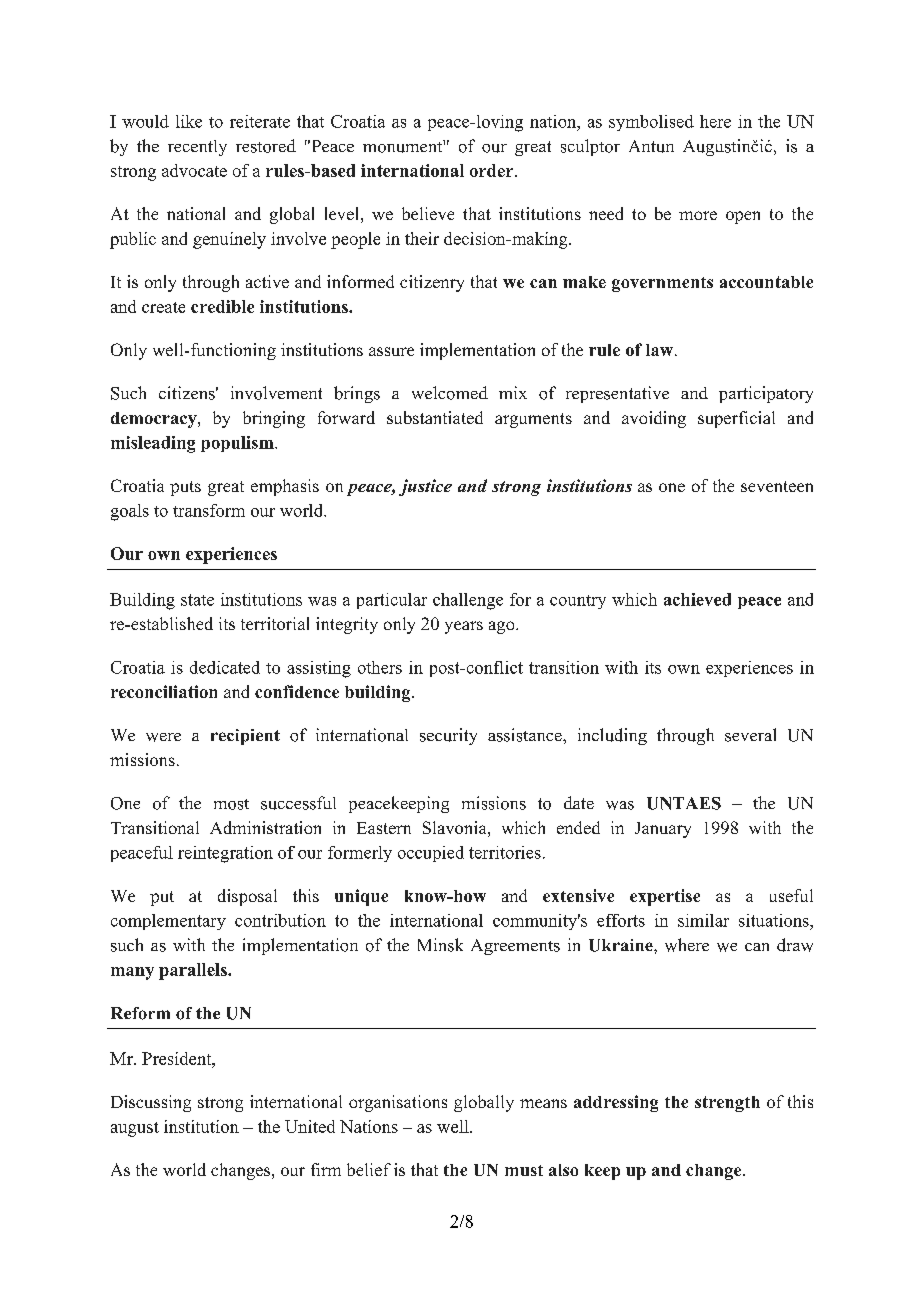 This screenshot has width=924, height=1308. What do you see at coordinates (197, 148) in the screenshot?
I see `recently` at bounding box center [197, 148].
